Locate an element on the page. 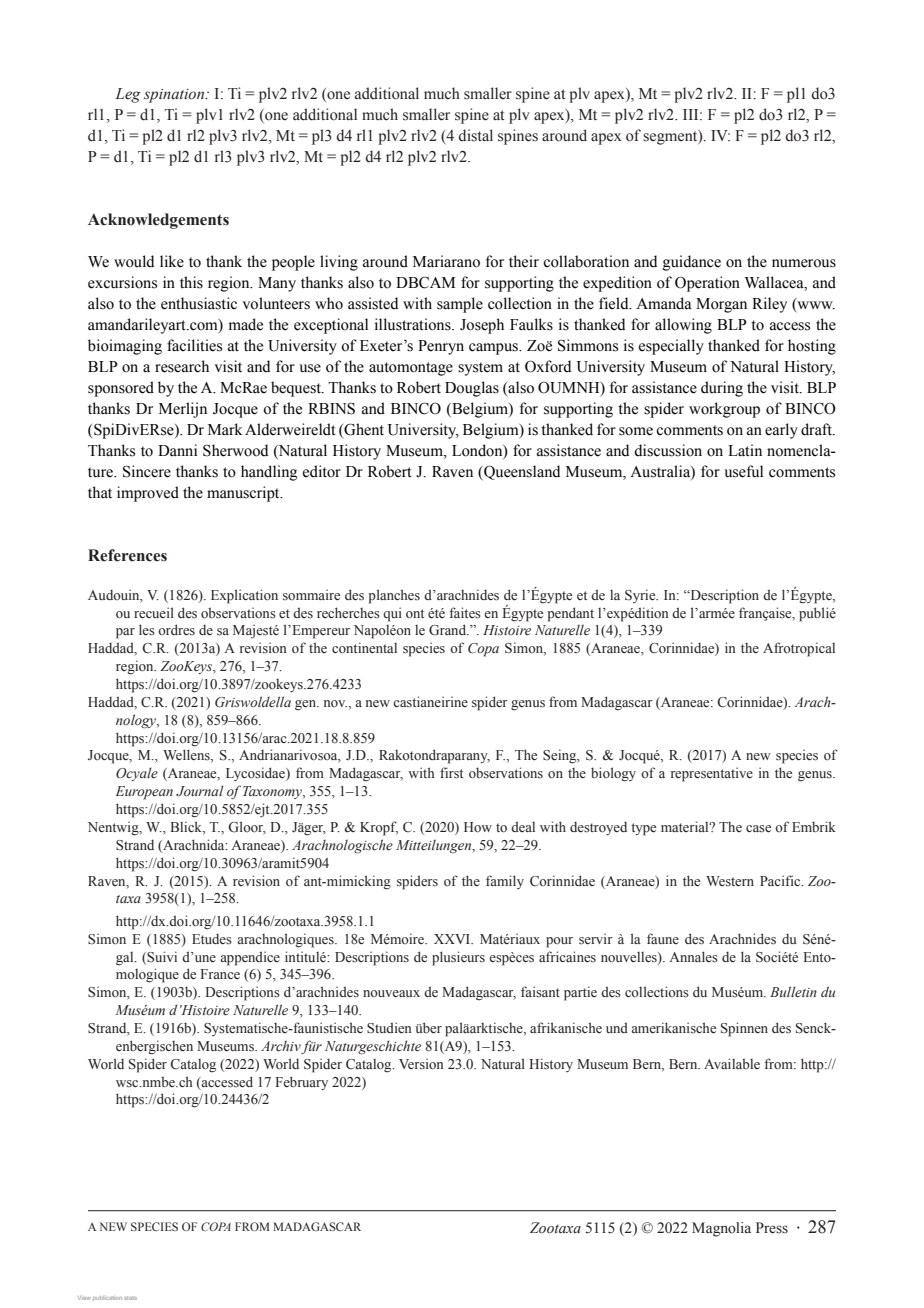 Image resolution: width=924 pixels, height=1308 pixels. stats is located at coordinates (130, 1298).
